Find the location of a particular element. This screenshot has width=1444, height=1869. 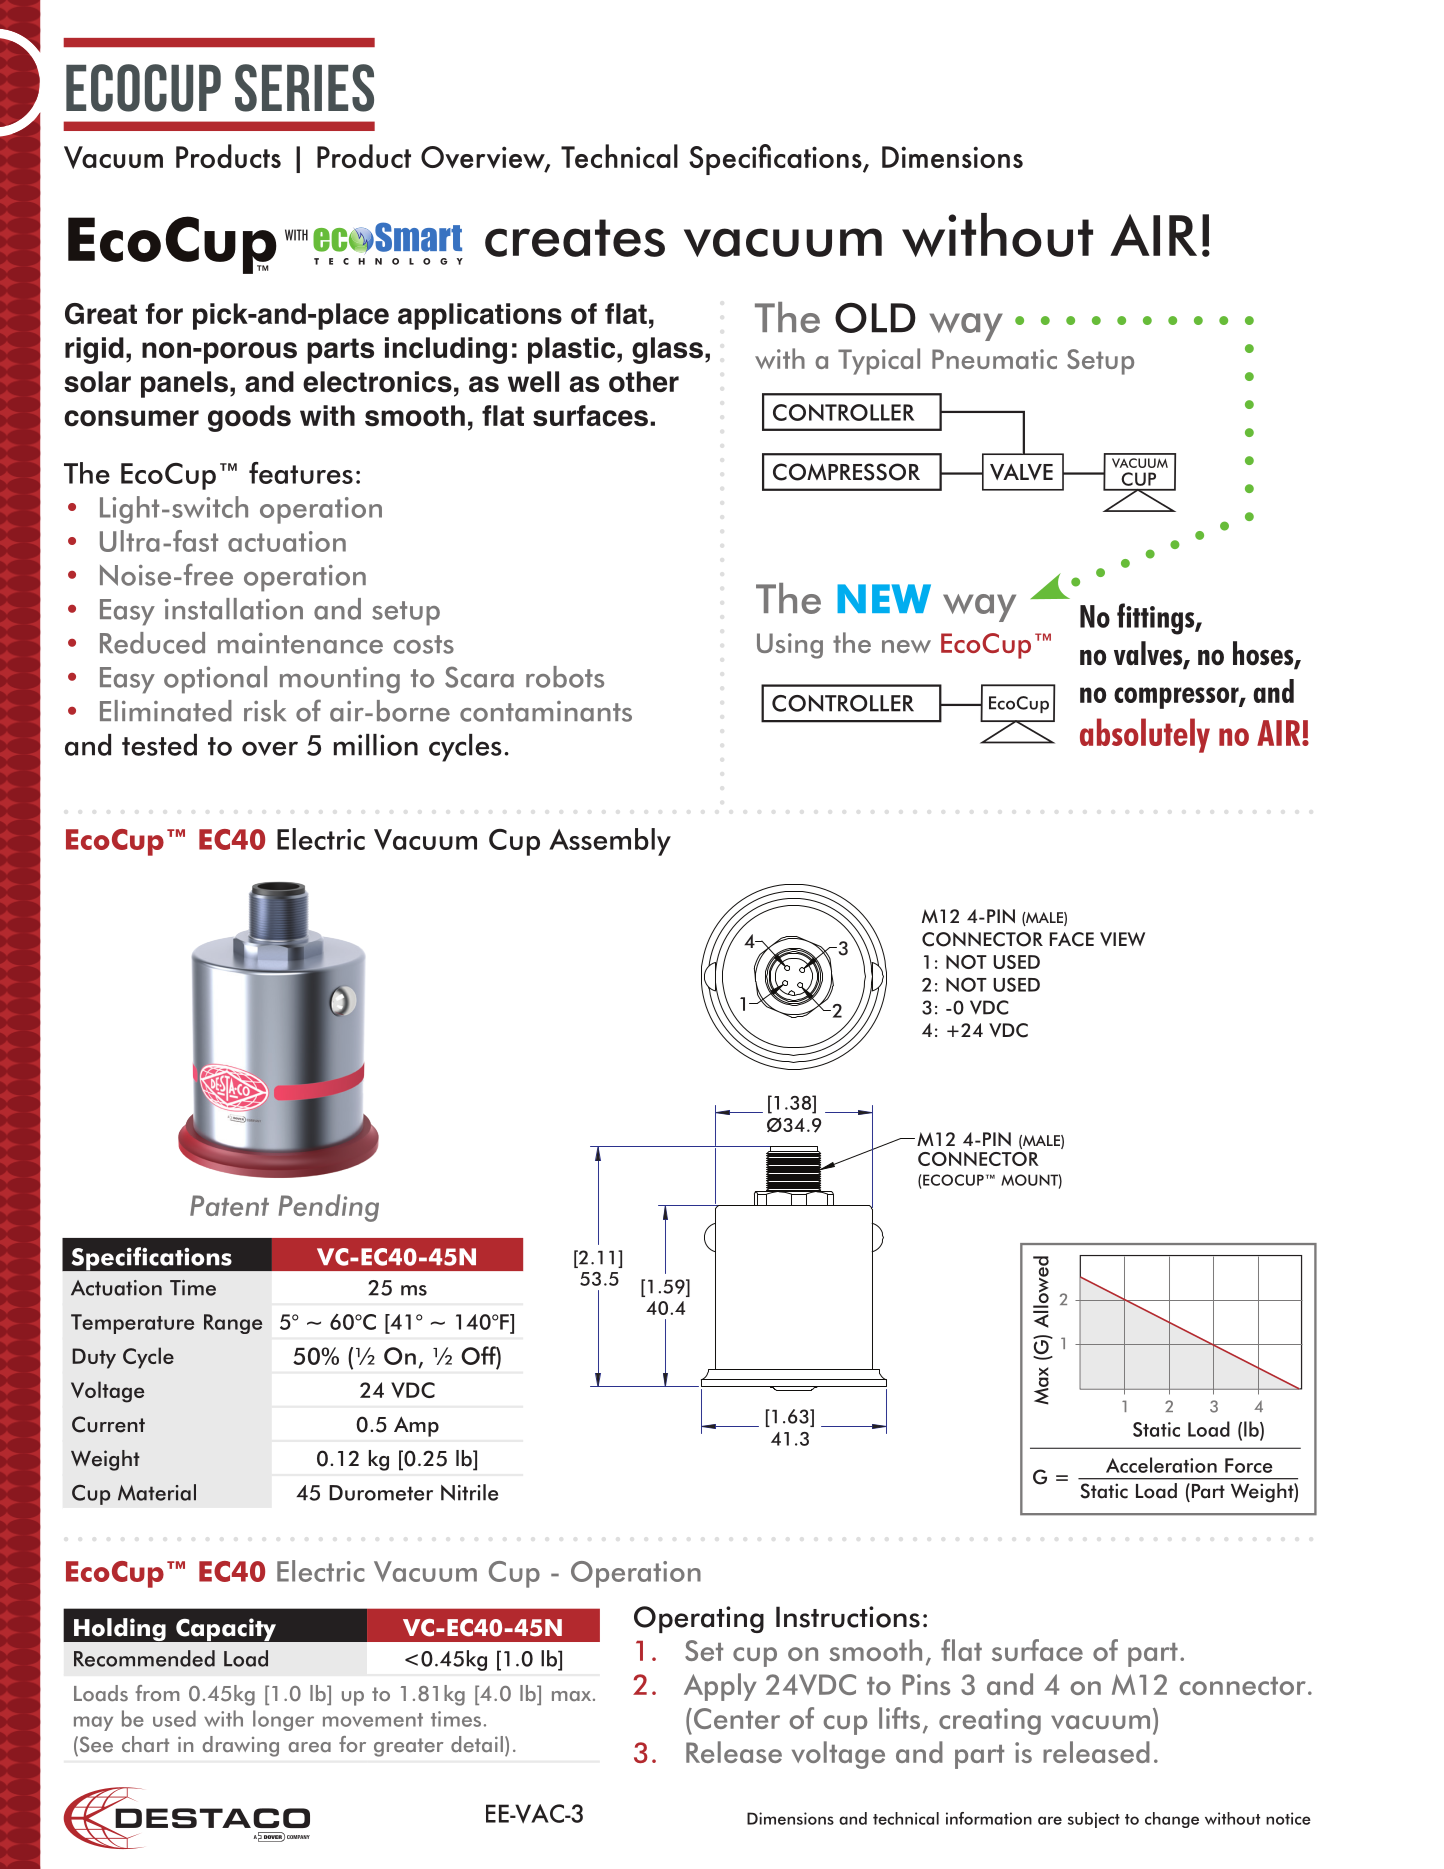

tested is located at coordinates (159, 745).
